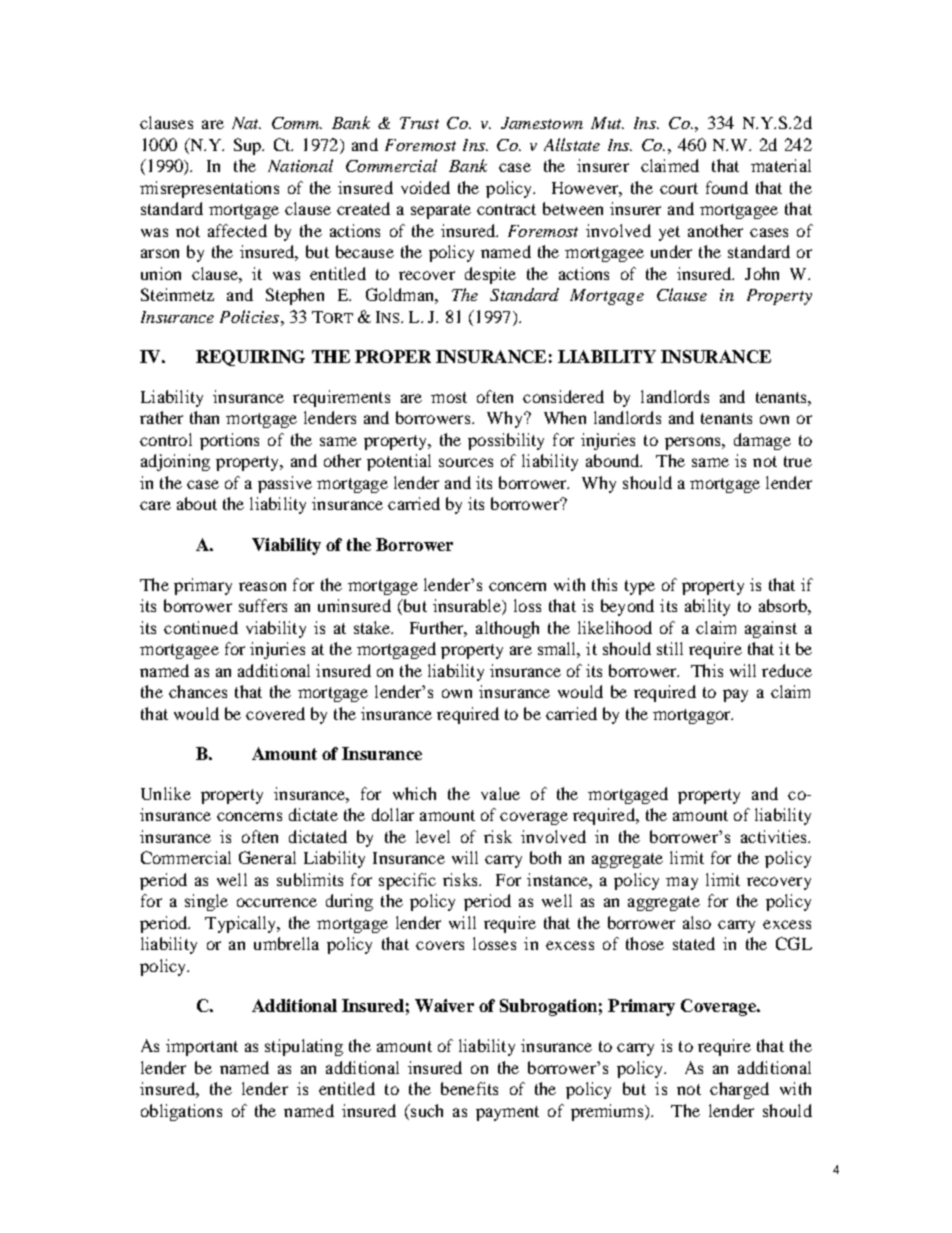 The width and height of the screenshot is (952, 1233). What do you see at coordinates (229, 441) in the screenshot?
I see `portions` at bounding box center [229, 441].
